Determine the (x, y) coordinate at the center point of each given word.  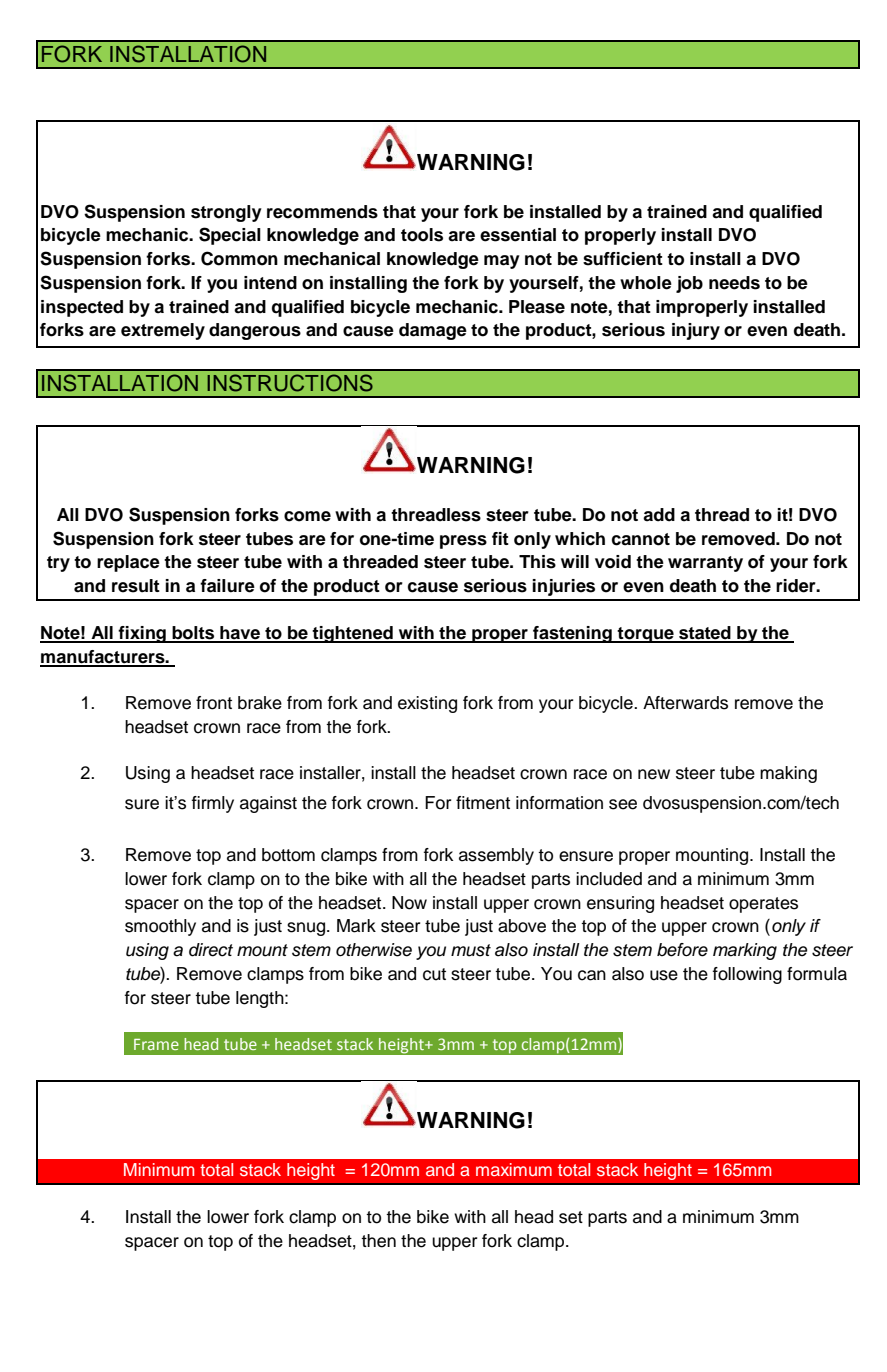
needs (734, 283)
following (747, 975)
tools (422, 235)
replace (128, 563)
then (378, 1241)
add (659, 515)
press (463, 542)
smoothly (160, 927)
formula (817, 974)
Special (230, 236)
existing (427, 704)
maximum (514, 1169)
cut (434, 974)
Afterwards (685, 703)
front (214, 703)
